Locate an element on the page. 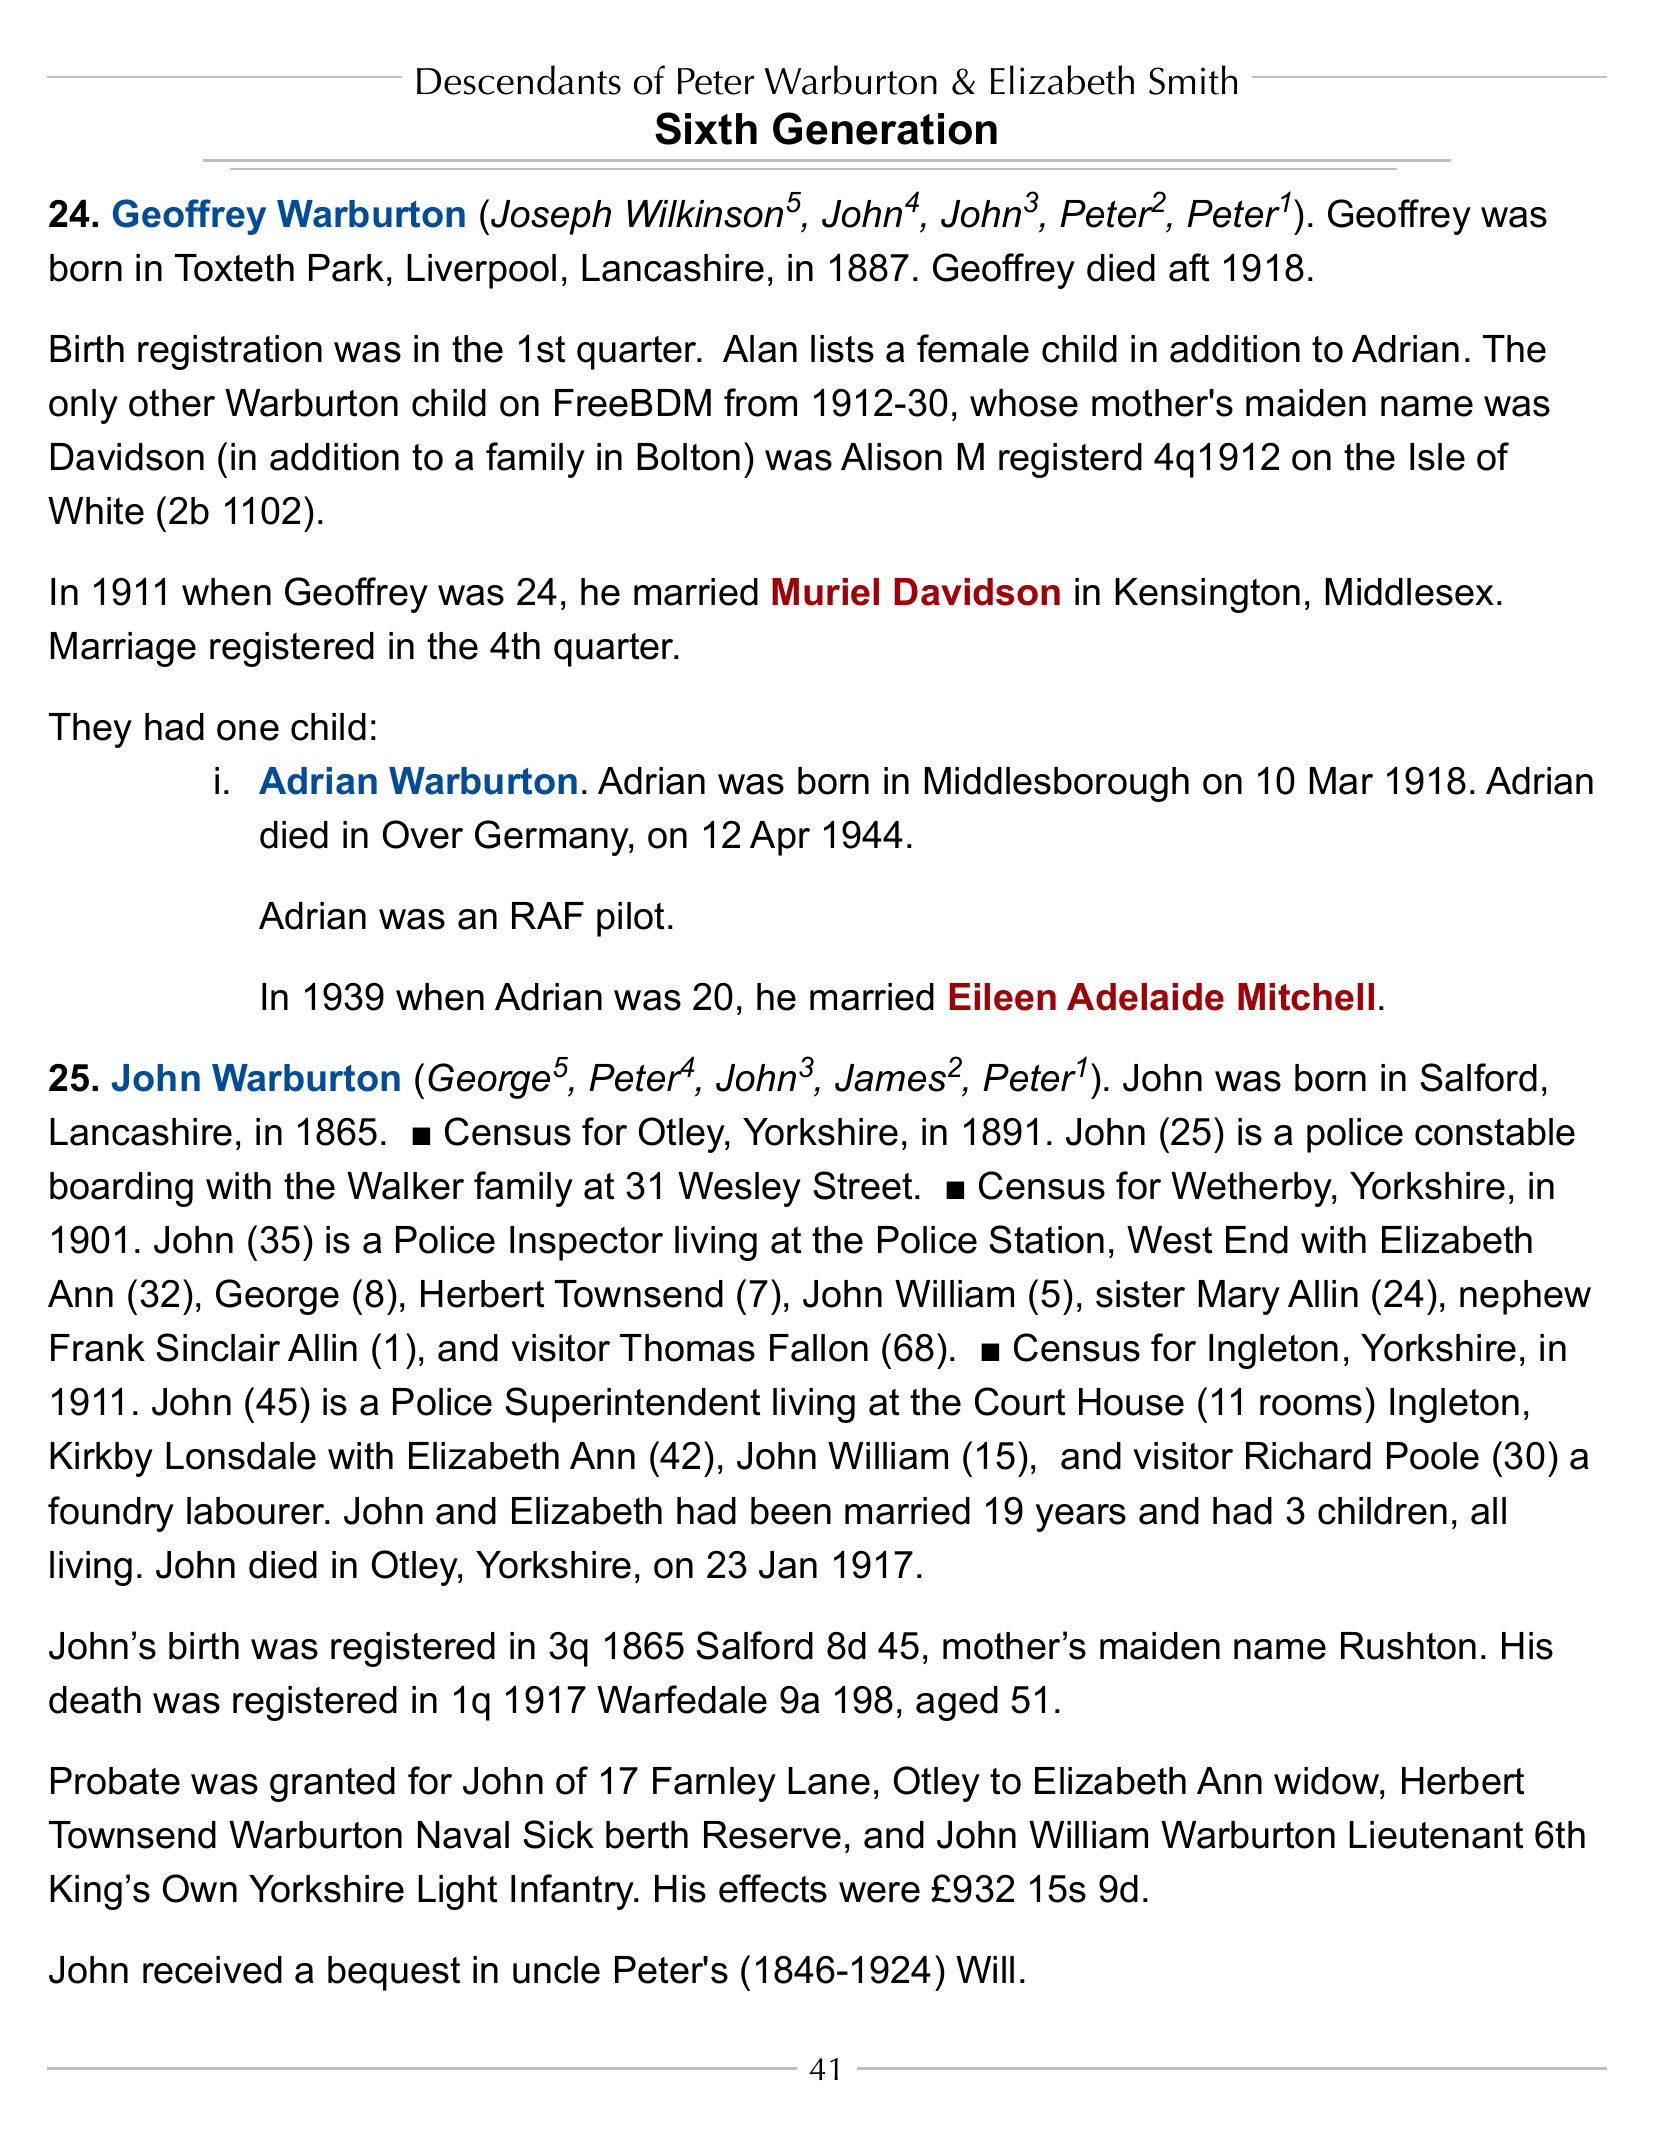 This image has height=2140, width=1654. Eileen is located at coordinates (1002, 997).
